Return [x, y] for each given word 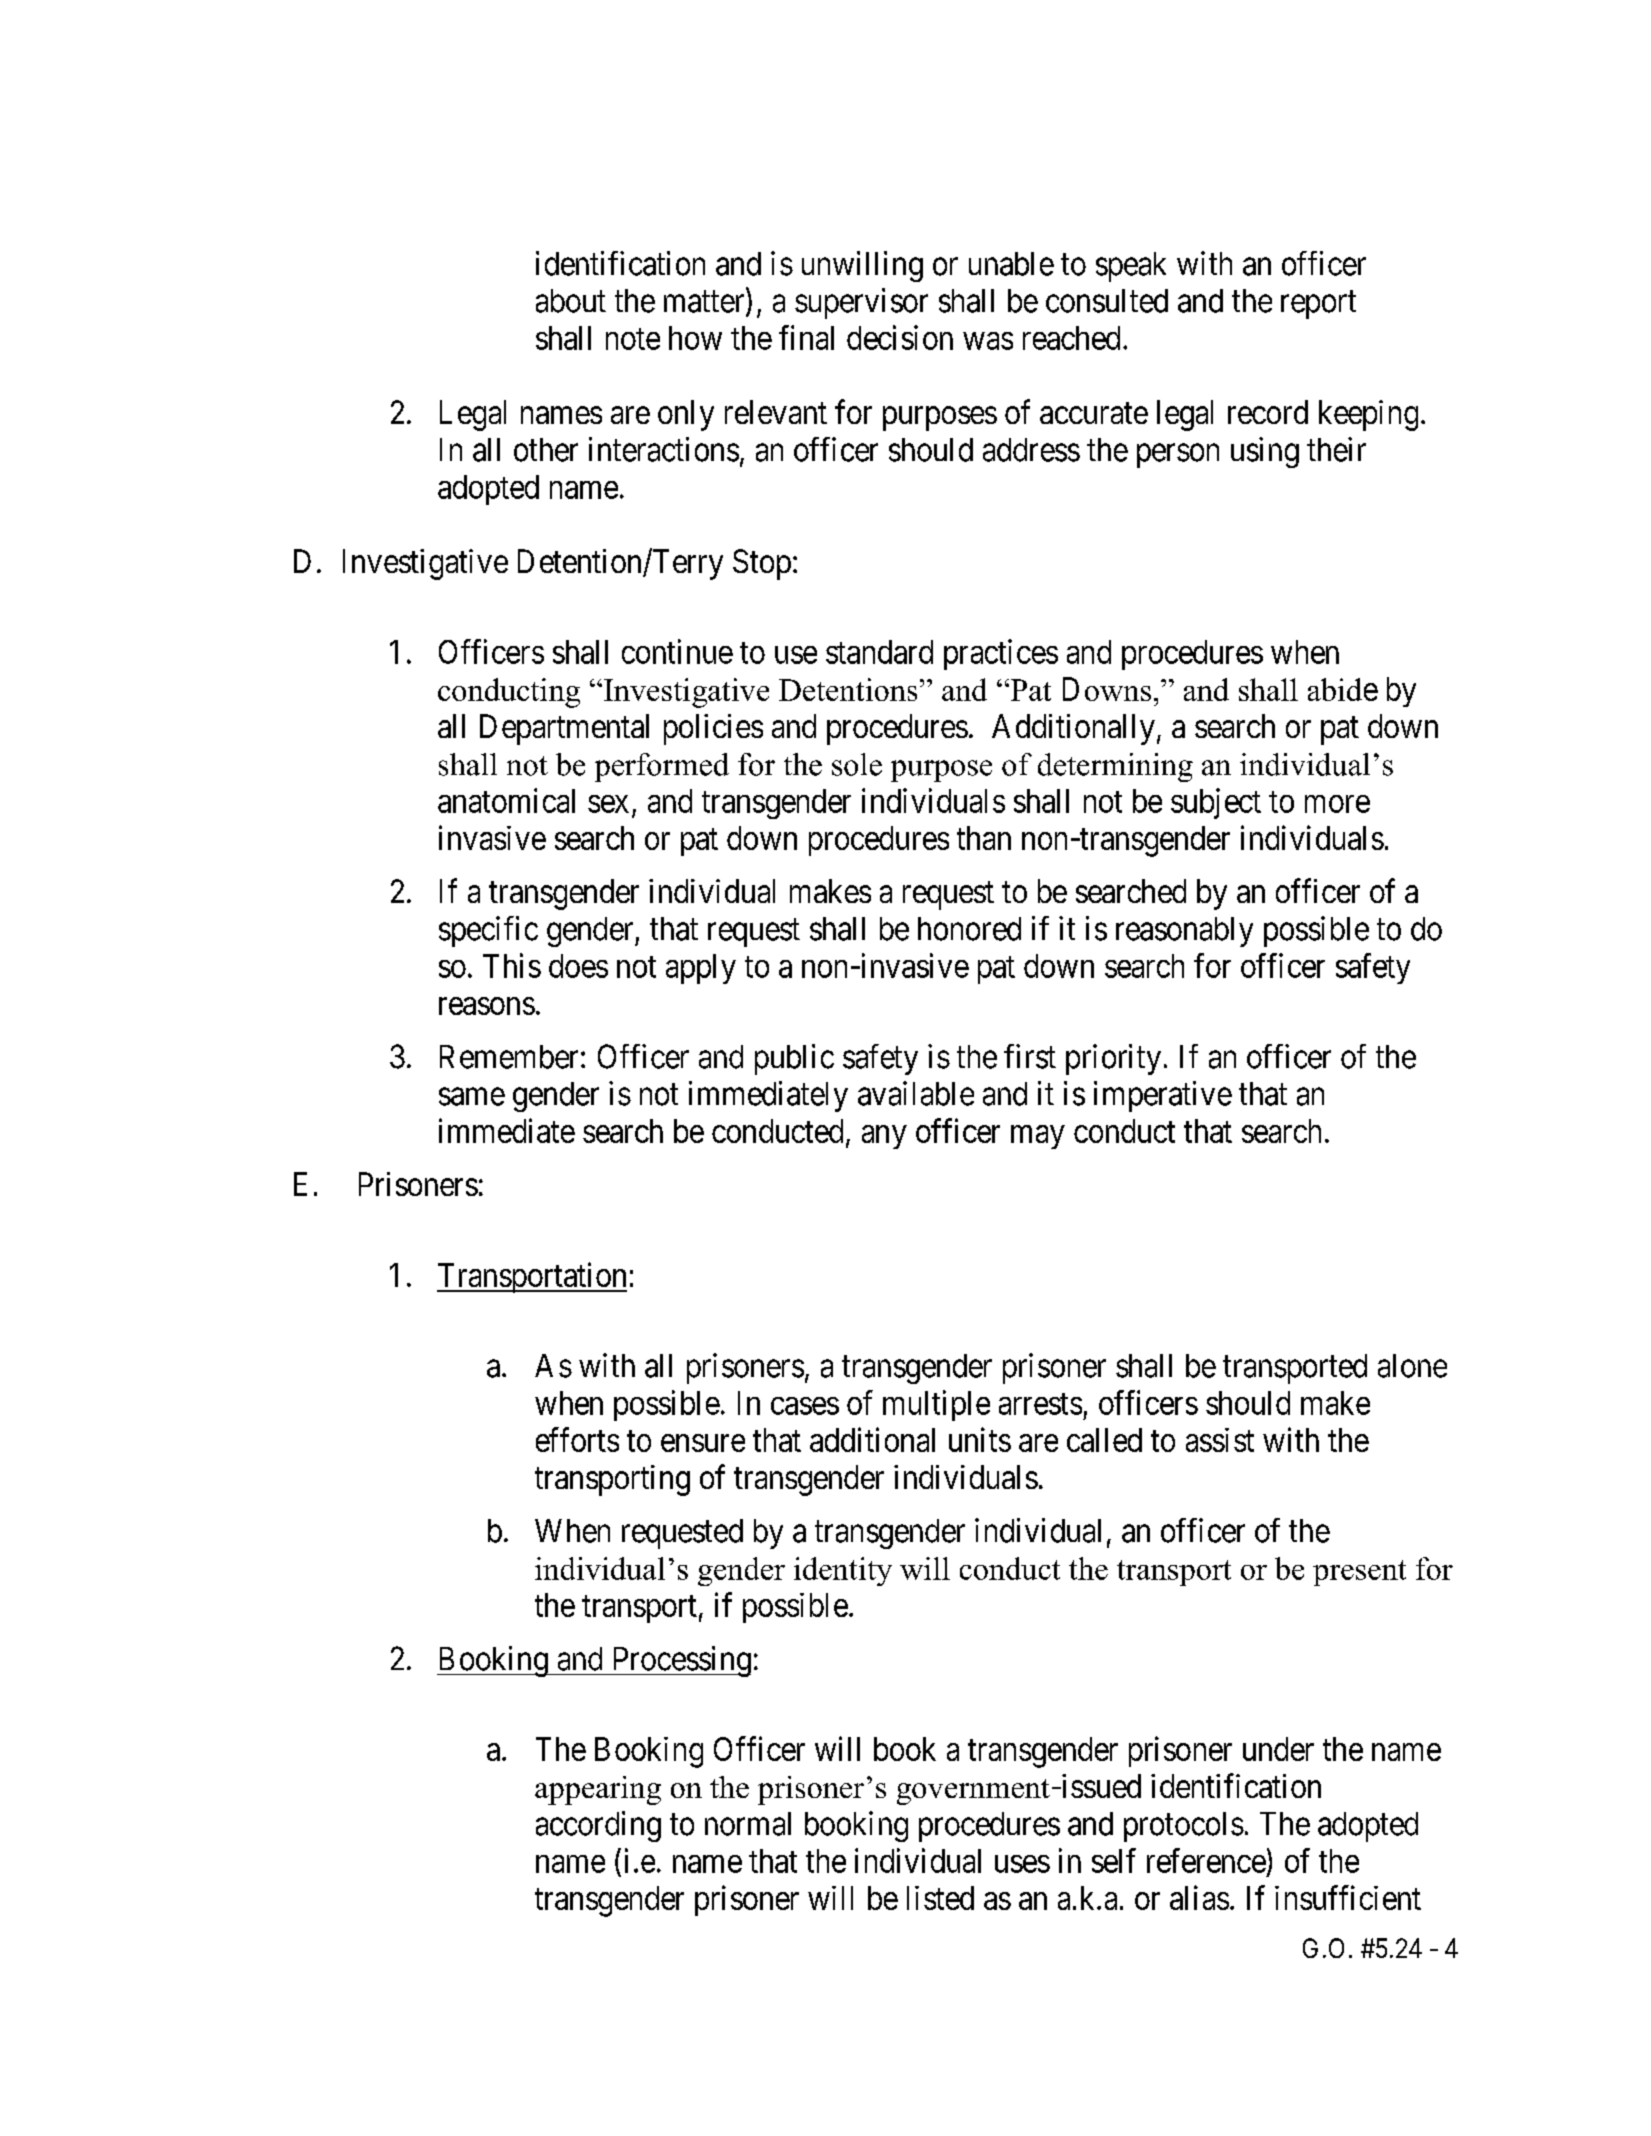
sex [608, 804]
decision [900, 337]
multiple [936, 1405]
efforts [577, 1439]
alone [1412, 1366]
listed [940, 1898]
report [1318, 305]
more [1337, 804]
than [984, 838]
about [571, 301]
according [598, 1826]
